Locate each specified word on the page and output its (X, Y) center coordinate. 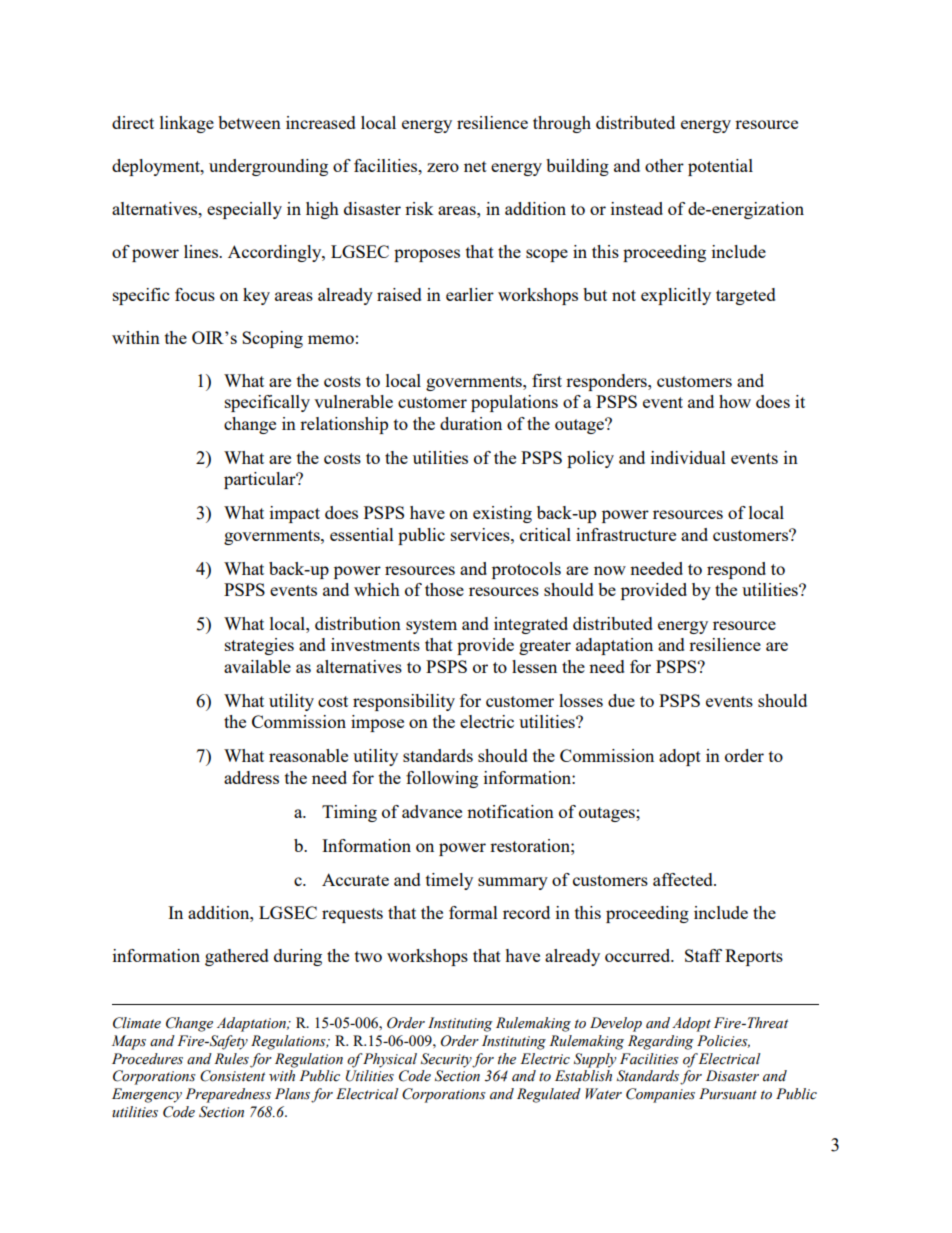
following (442, 779)
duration (471, 423)
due (621, 700)
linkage (187, 124)
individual (688, 457)
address (251, 777)
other (664, 165)
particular (261, 480)
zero (443, 167)
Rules (231, 1059)
